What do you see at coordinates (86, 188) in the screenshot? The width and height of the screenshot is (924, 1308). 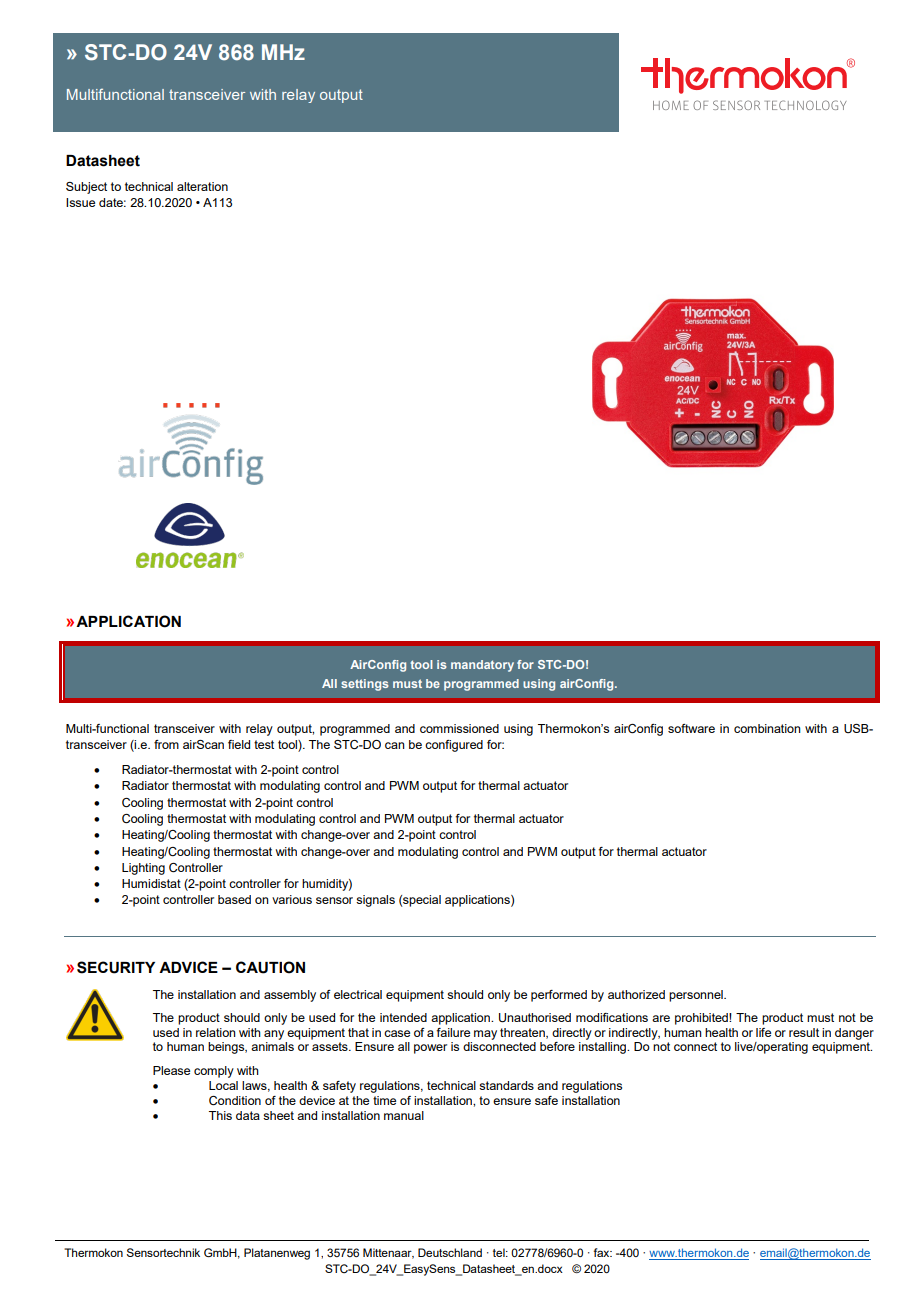 I see `Subject` at bounding box center [86, 188].
